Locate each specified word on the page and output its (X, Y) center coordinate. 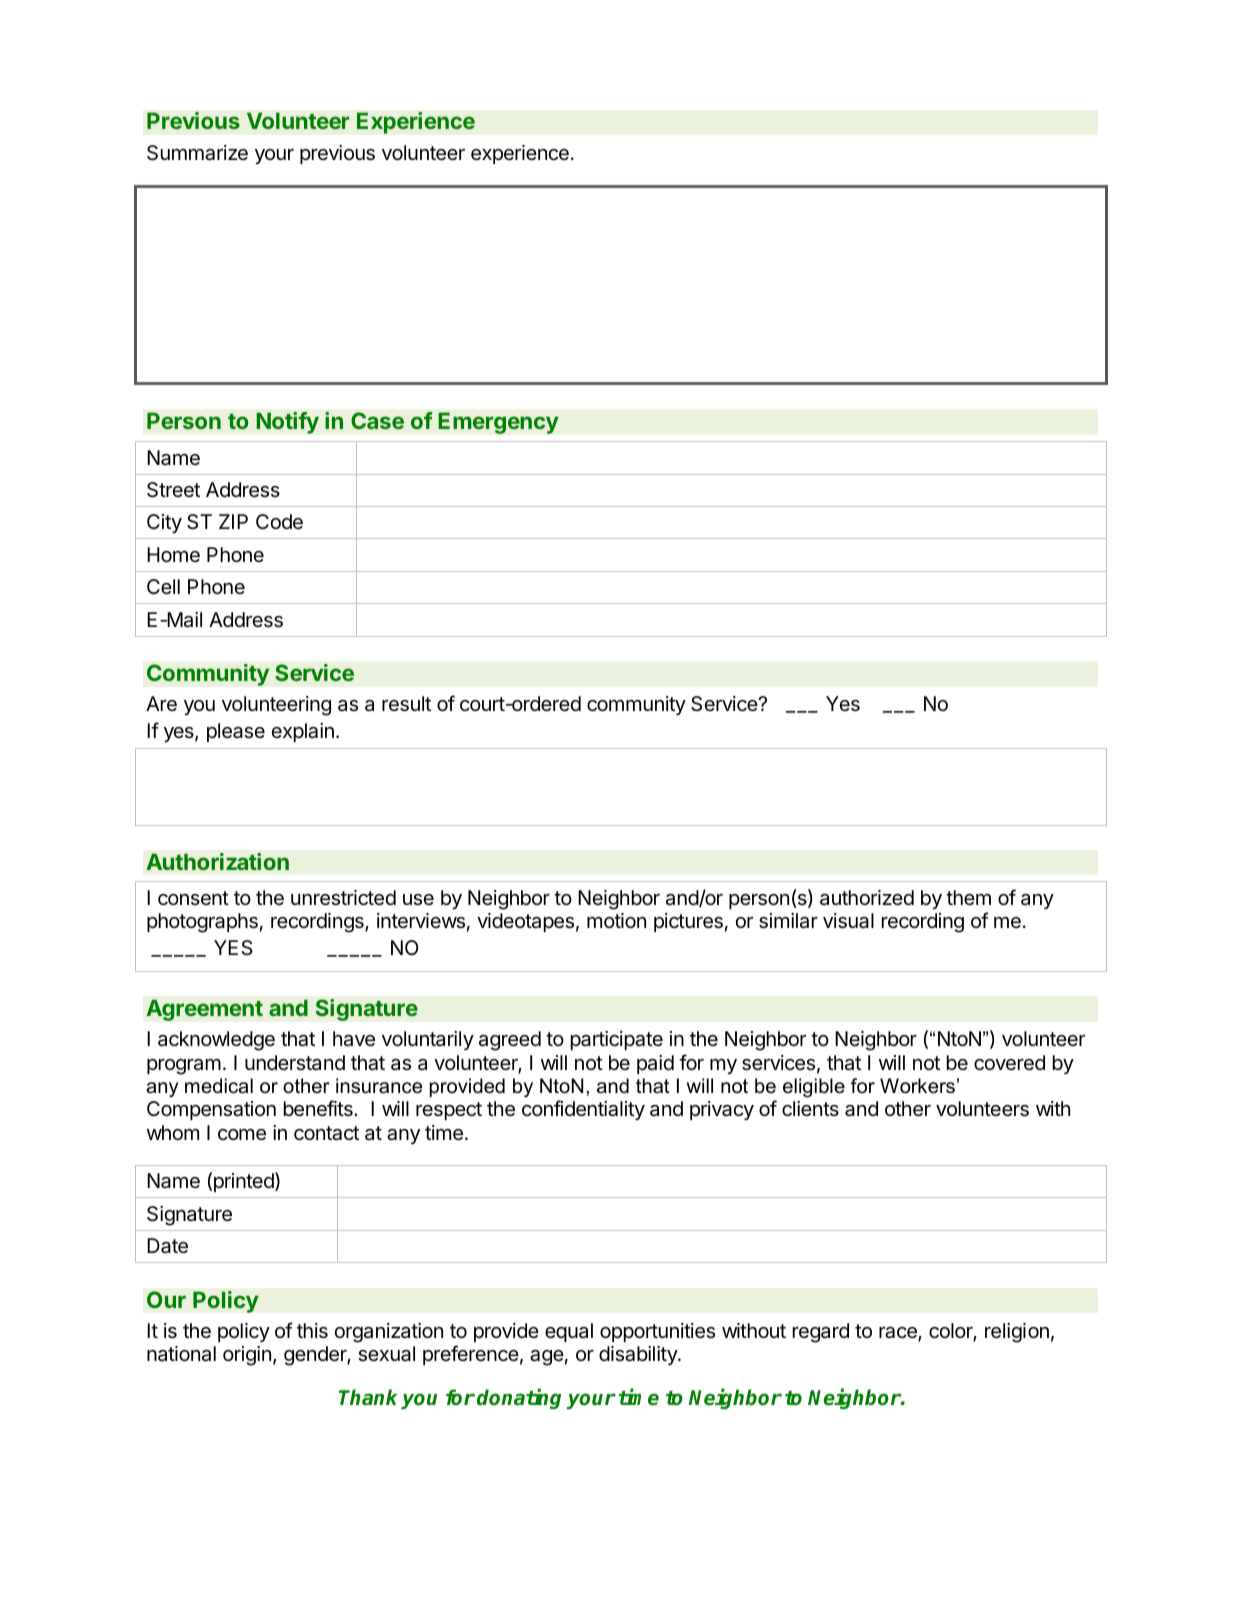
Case (377, 420)
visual (848, 921)
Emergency (498, 423)
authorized (867, 897)
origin (247, 1356)
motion (616, 920)
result (406, 704)
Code (279, 521)
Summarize (197, 153)
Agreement (204, 1010)
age (547, 1358)
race (899, 1334)
